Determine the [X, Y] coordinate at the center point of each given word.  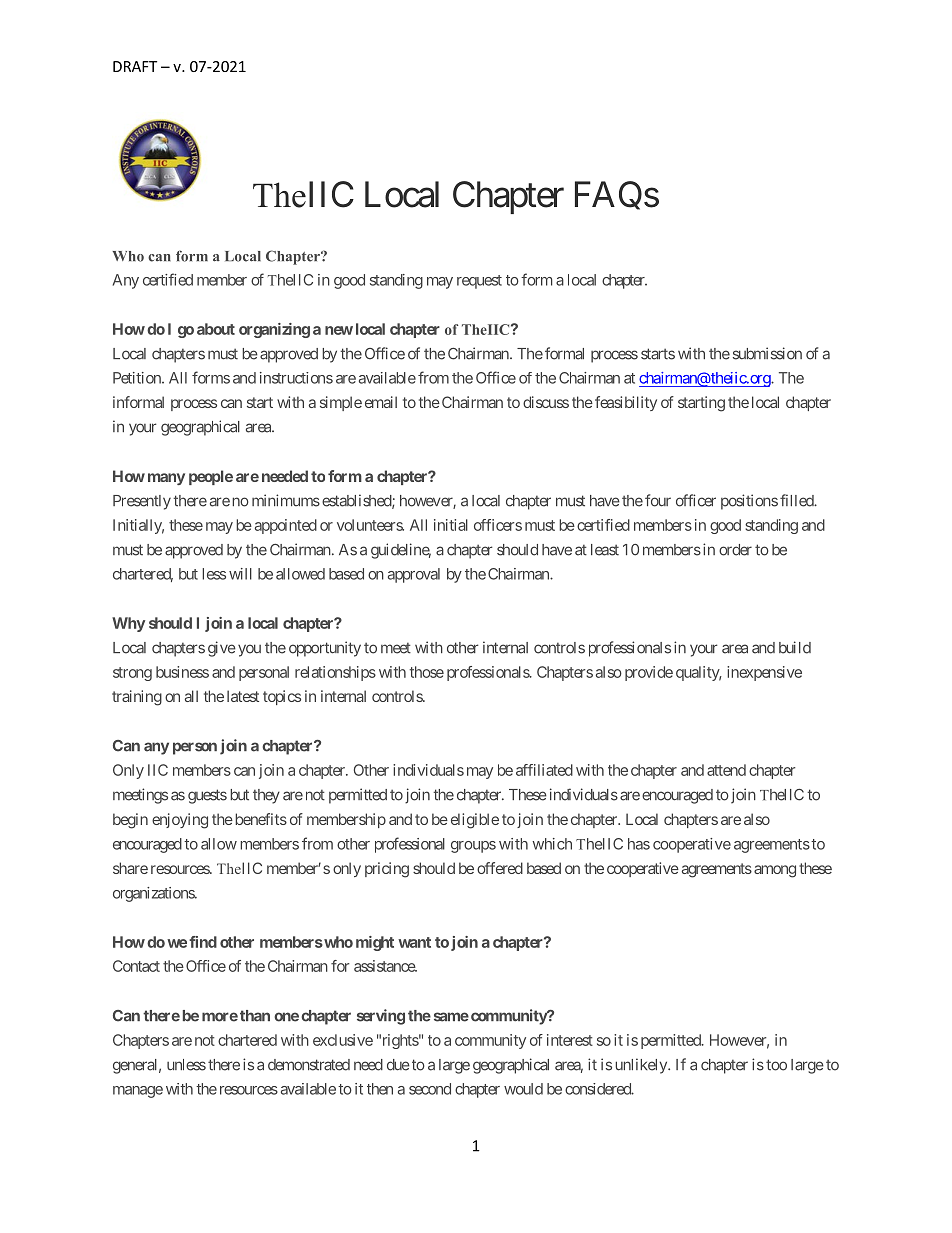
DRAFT [135, 66]
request [479, 282]
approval [414, 575]
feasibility [626, 403]
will [240, 574]
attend [726, 770]
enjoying [180, 821]
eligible [475, 821]
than [255, 1016]
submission [767, 353]
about [216, 329]
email [381, 402]
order [735, 550]
